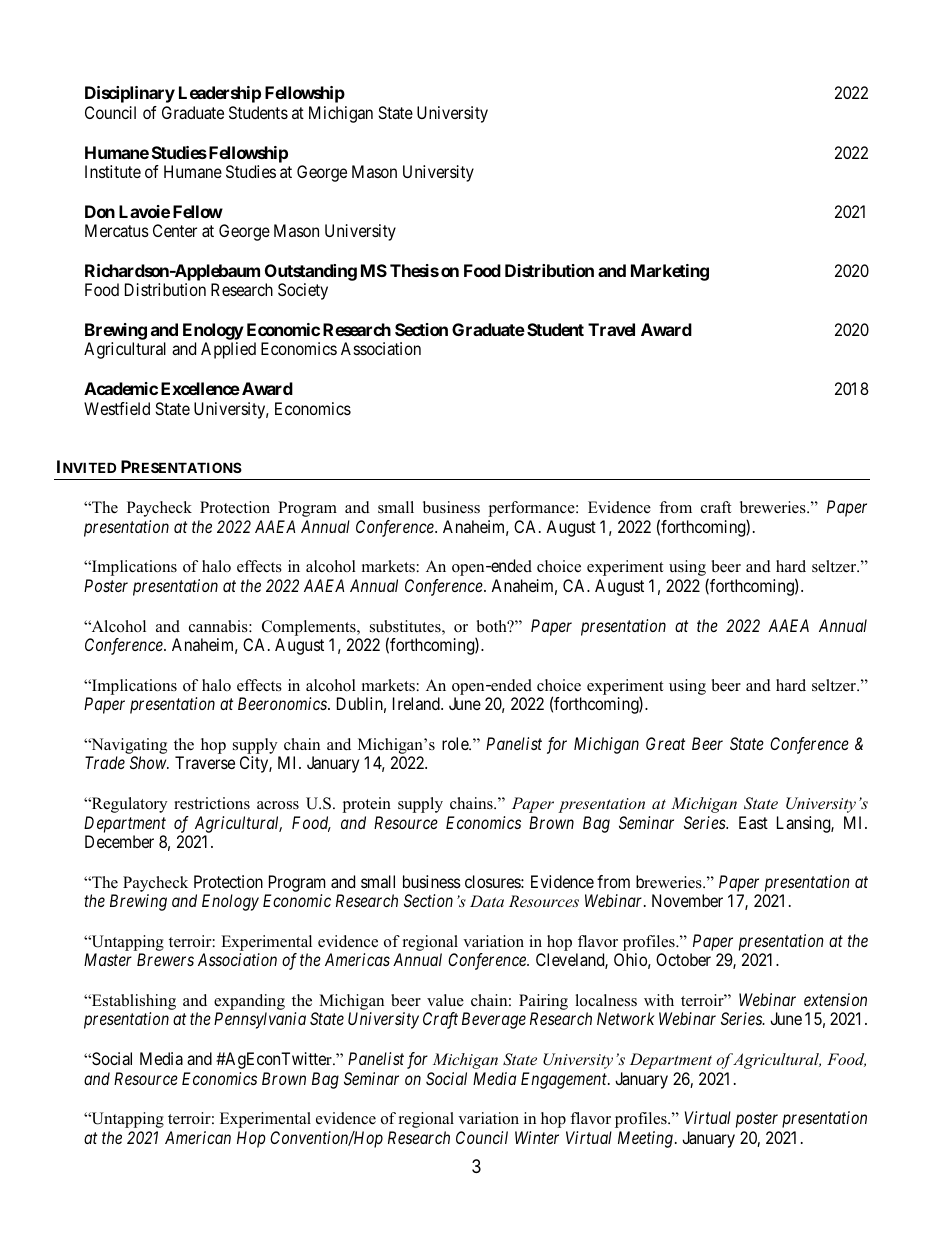 This screenshot has width=952, height=1233. I want to click on East, so click(753, 822).
